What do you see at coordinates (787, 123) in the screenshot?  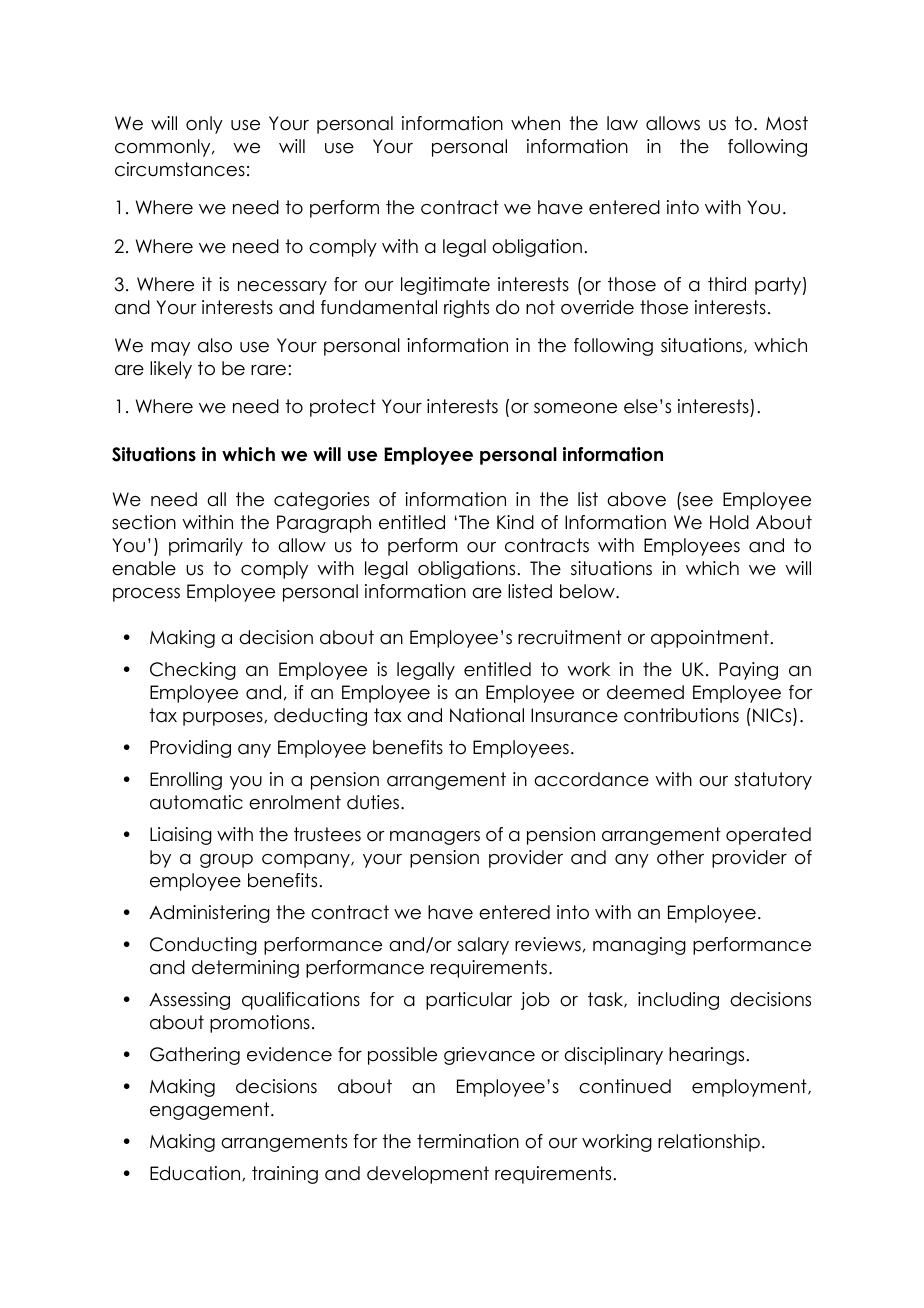 I see `Most` at bounding box center [787, 123].
